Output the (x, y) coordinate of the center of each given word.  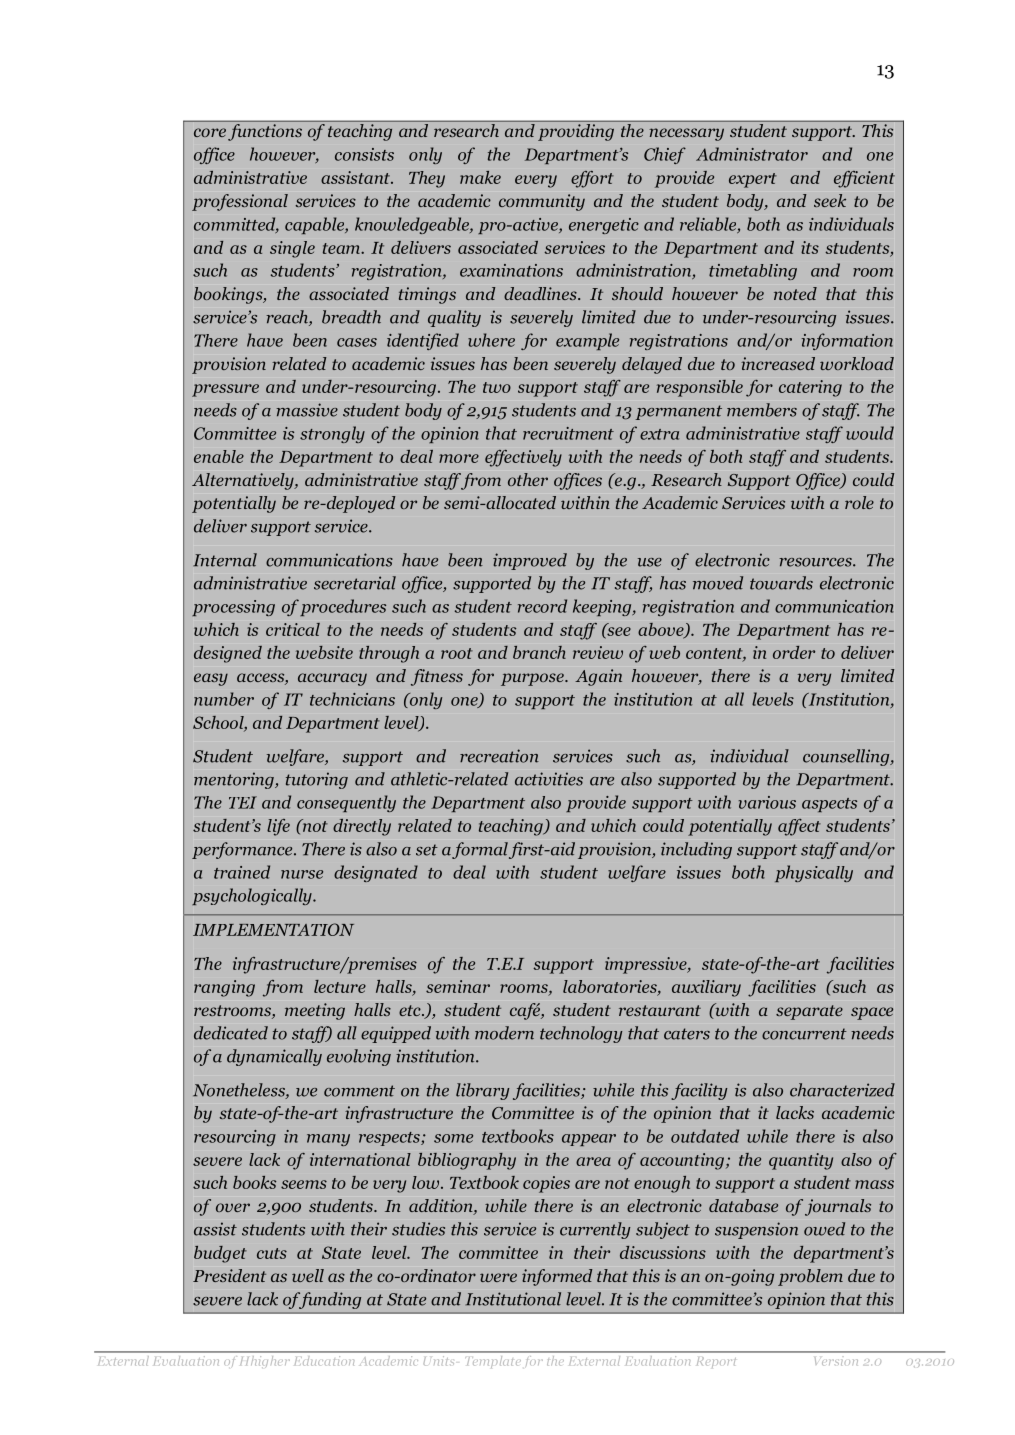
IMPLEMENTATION (273, 929)
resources (816, 562)
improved (530, 561)
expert (753, 180)
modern (504, 1033)
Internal (225, 560)
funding (329, 1300)
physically (814, 873)
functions (265, 132)
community (542, 202)
